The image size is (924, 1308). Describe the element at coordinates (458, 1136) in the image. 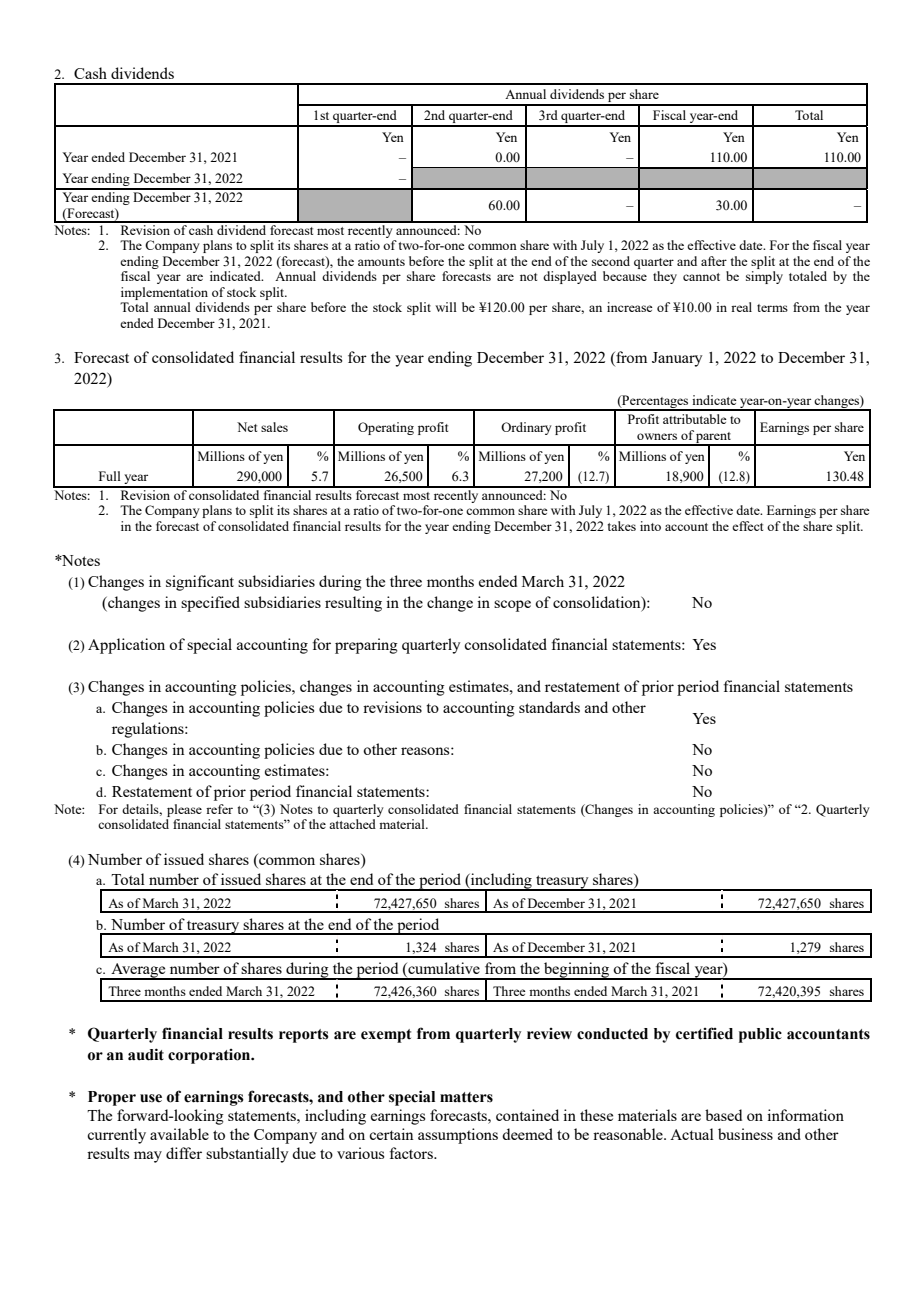

I see `assumptions` at that location.
